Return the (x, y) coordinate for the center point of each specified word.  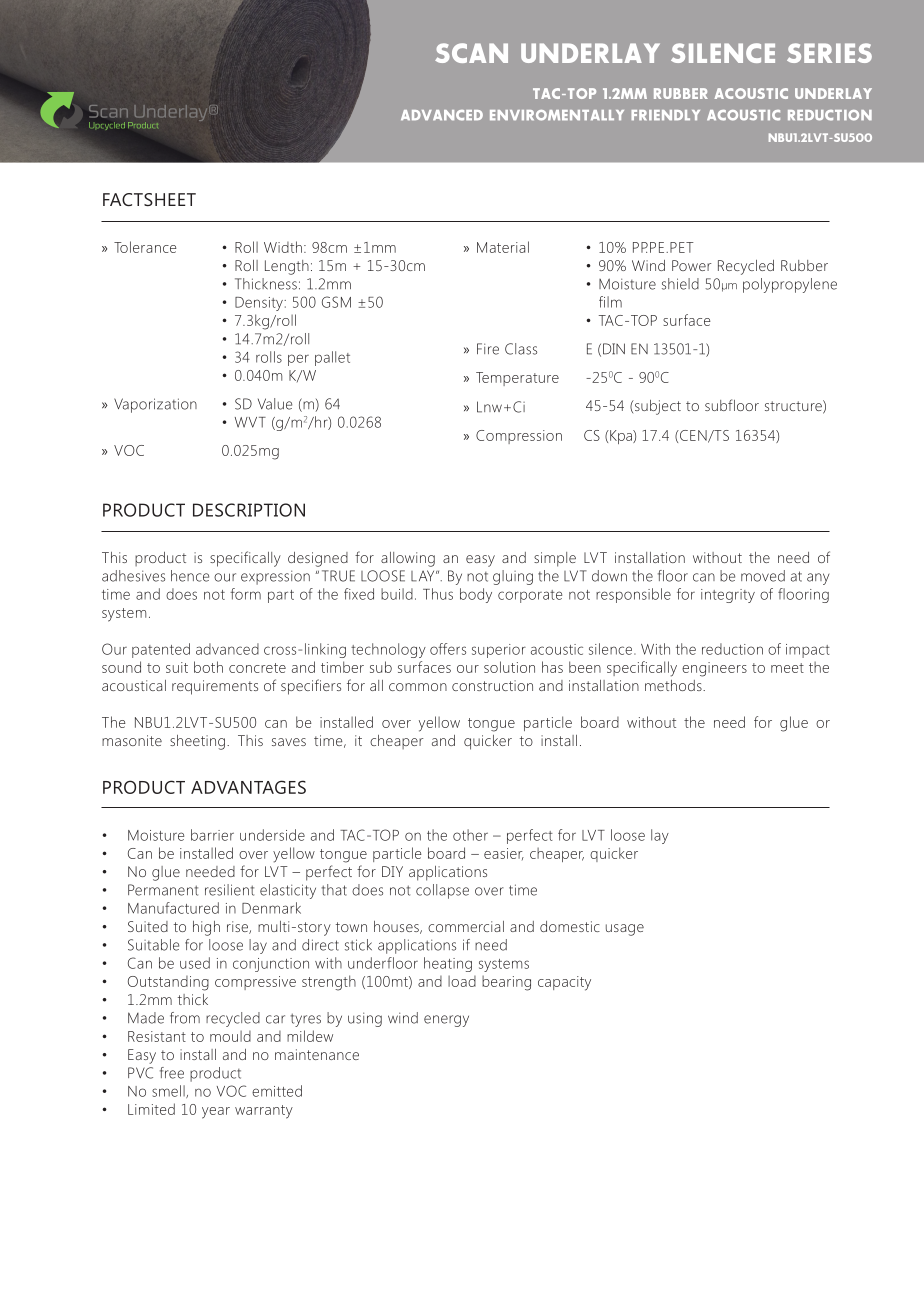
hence (190, 576)
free (172, 1073)
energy (446, 1021)
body (476, 595)
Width (283, 247)
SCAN (471, 53)
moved (763, 576)
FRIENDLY (665, 115)
